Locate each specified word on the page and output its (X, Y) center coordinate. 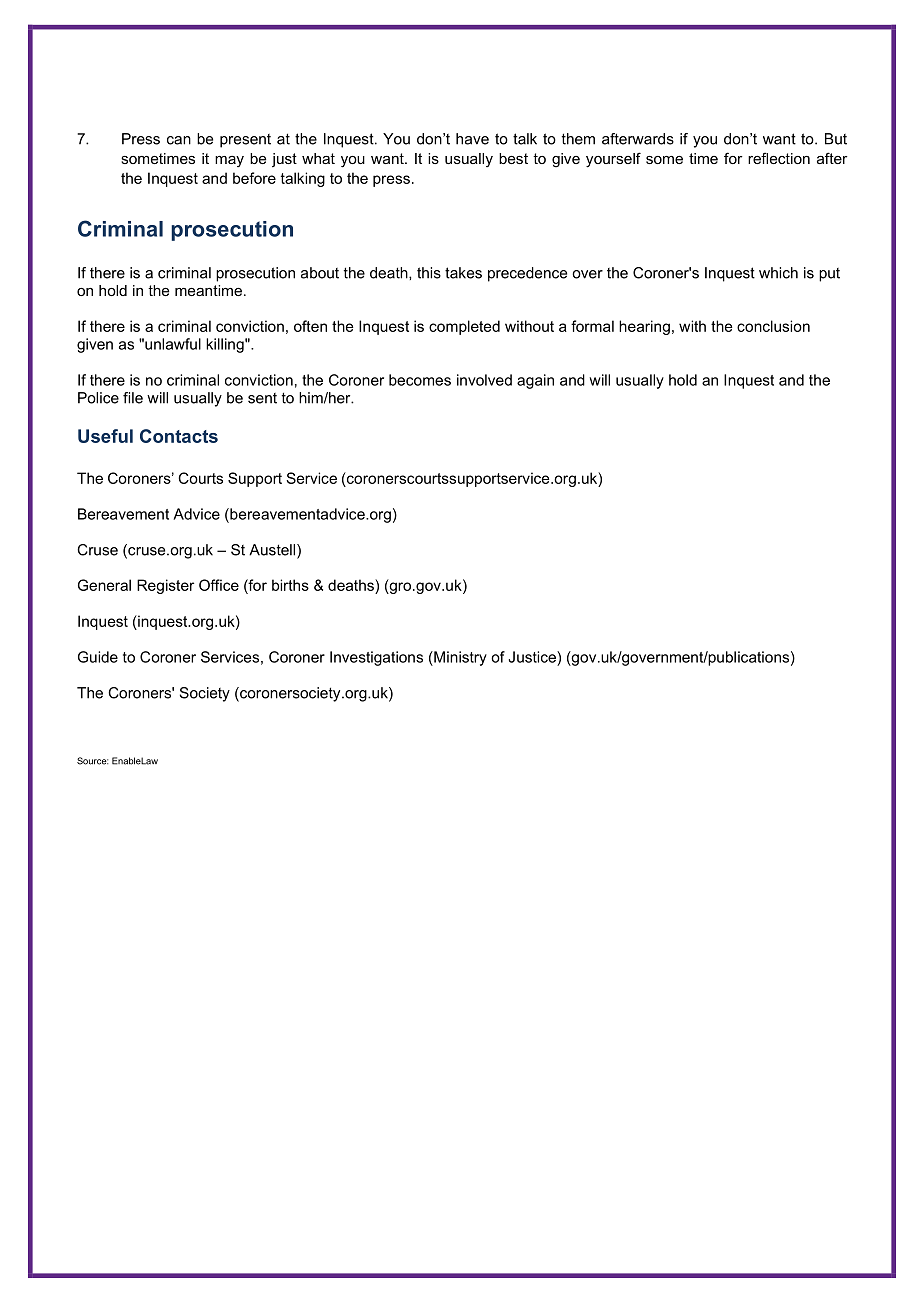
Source (92, 761)
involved (484, 380)
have (472, 139)
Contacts (179, 436)
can (179, 140)
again (535, 381)
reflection (779, 158)
